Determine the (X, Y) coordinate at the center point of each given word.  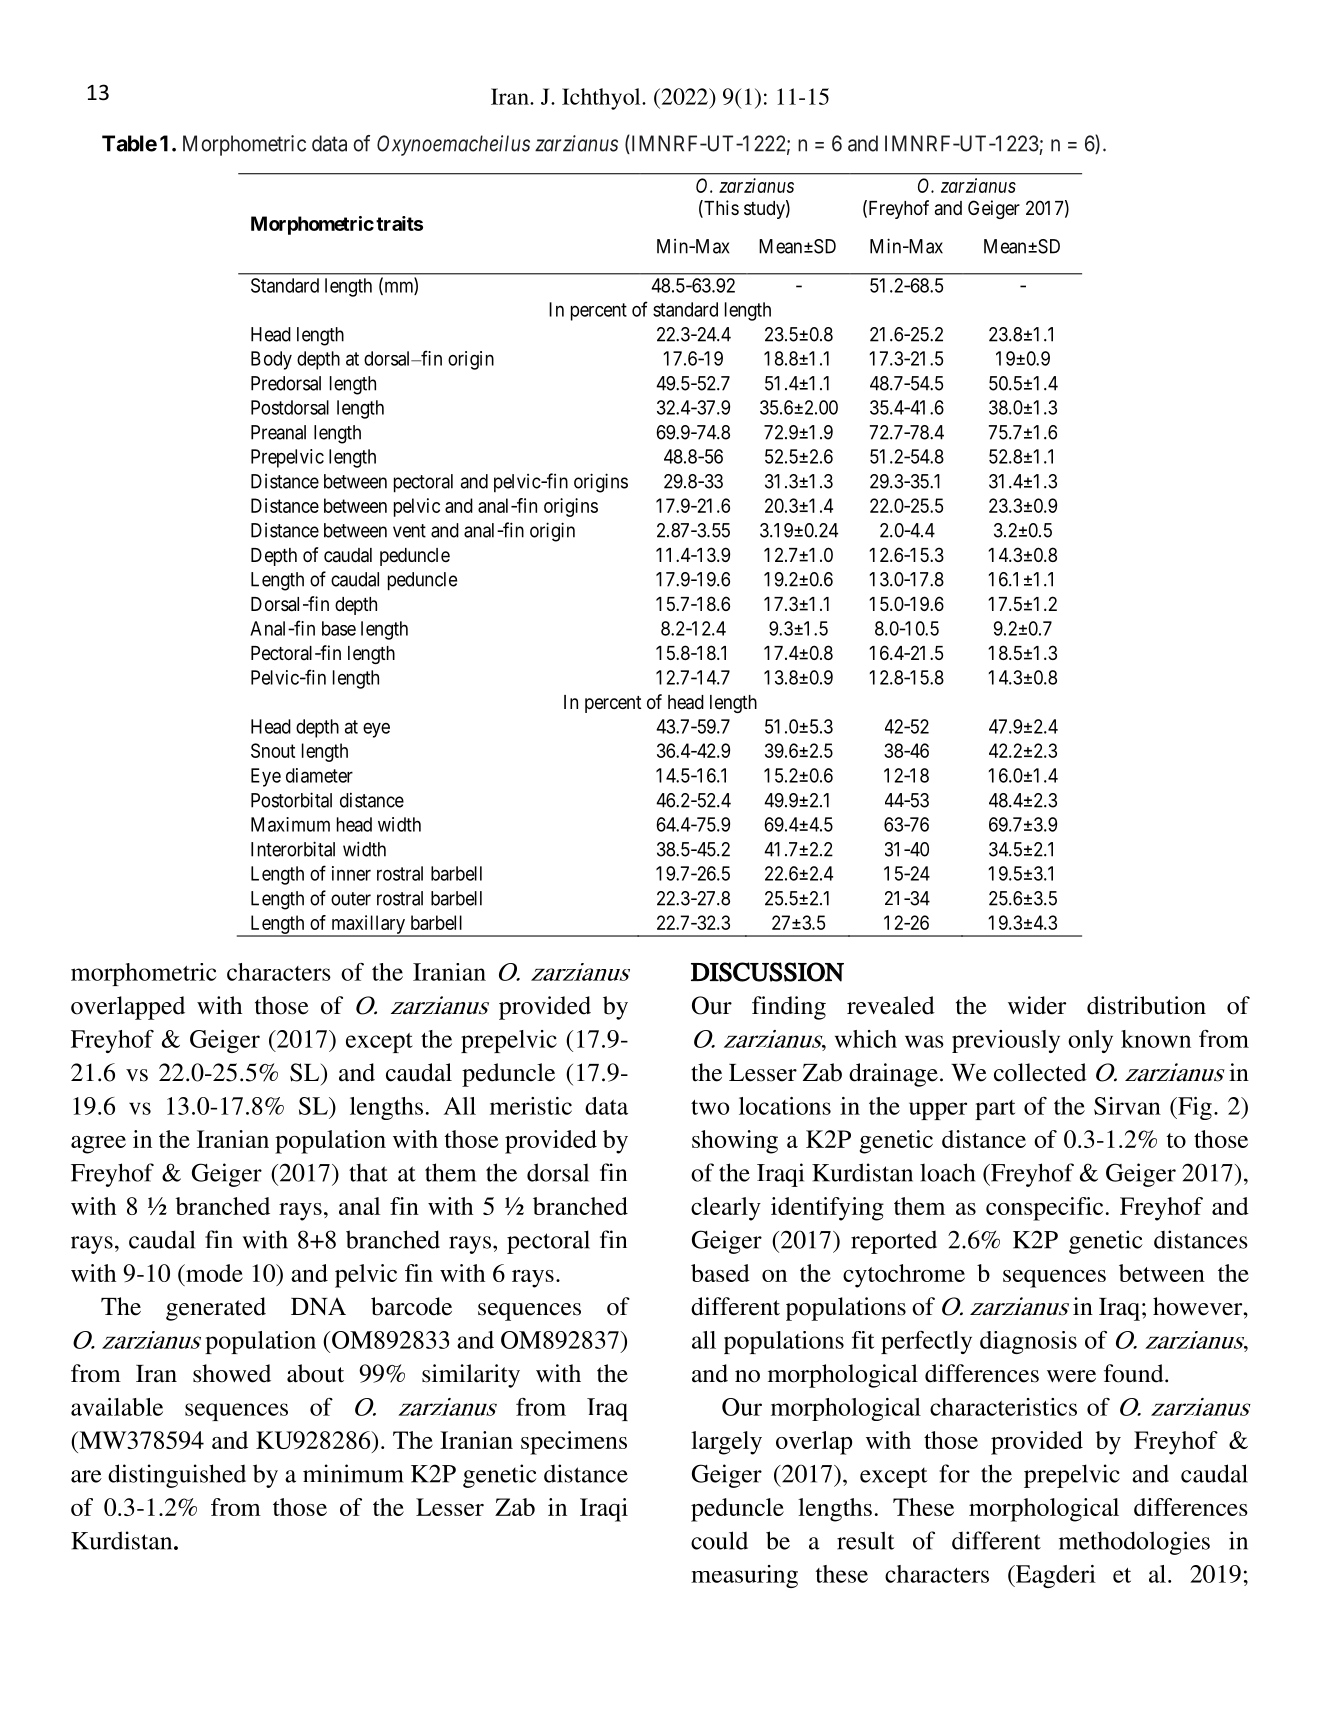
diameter (319, 775)
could (719, 1540)
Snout (273, 750)
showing (735, 1142)
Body (271, 360)
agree (98, 1145)
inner (351, 873)
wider (1037, 1005)
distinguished (177, 1476)
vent (409, 531)
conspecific (1044, 1209)
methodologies (1134, 1543)
